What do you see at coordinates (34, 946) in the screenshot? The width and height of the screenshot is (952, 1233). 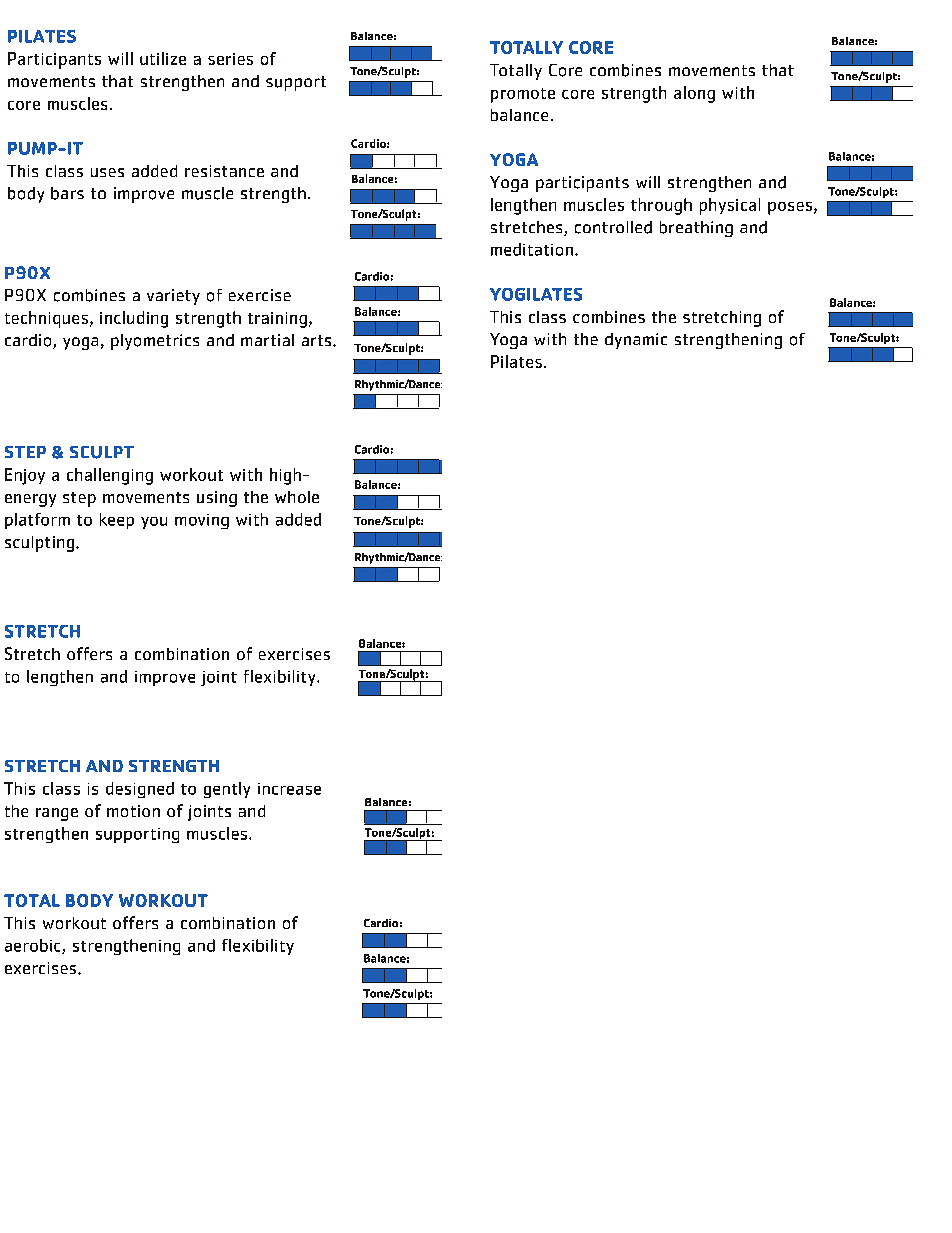 I see `aerobic` at bounding box center [34, 946].
